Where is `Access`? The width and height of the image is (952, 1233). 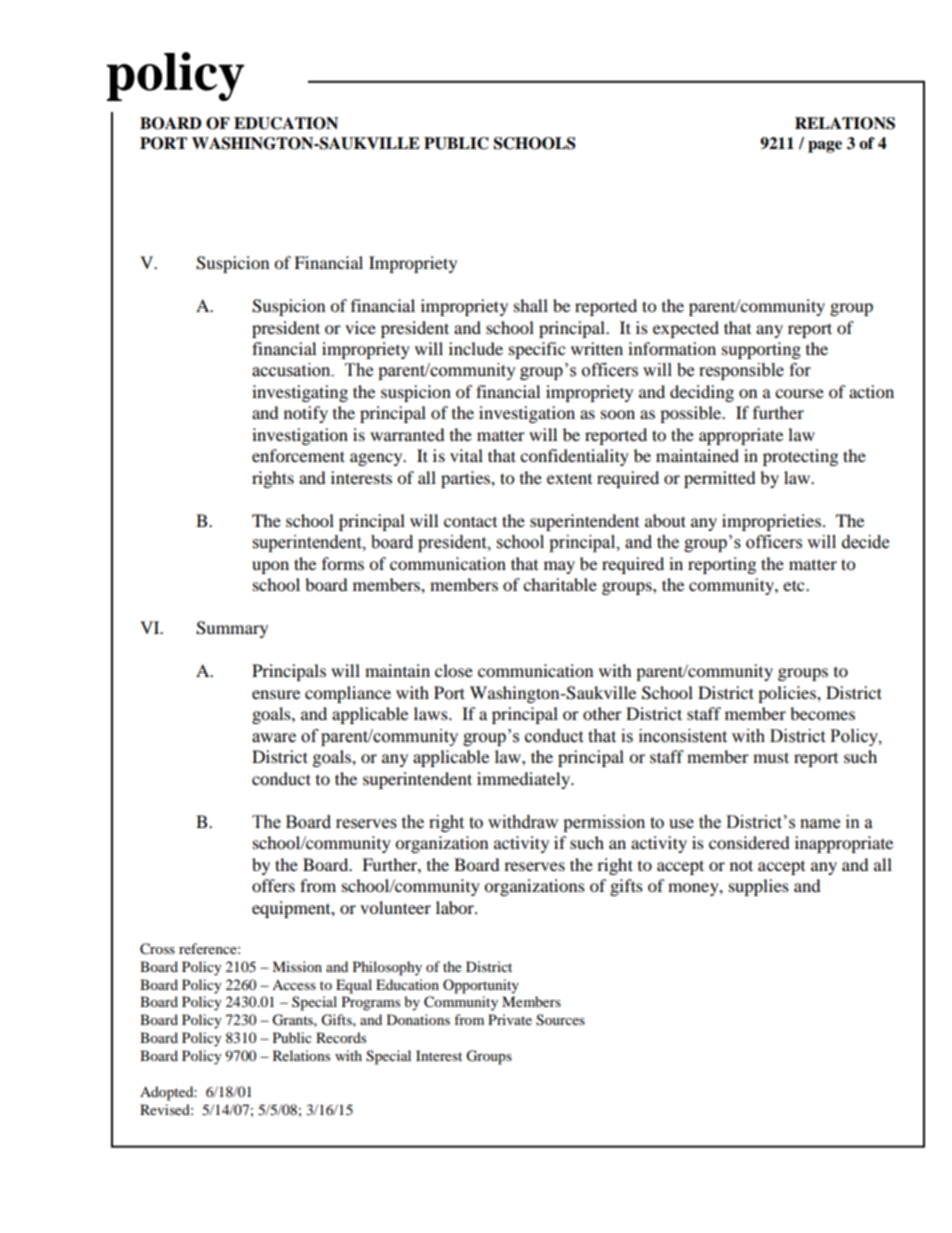
Access is located at coordinates (294, 985).
